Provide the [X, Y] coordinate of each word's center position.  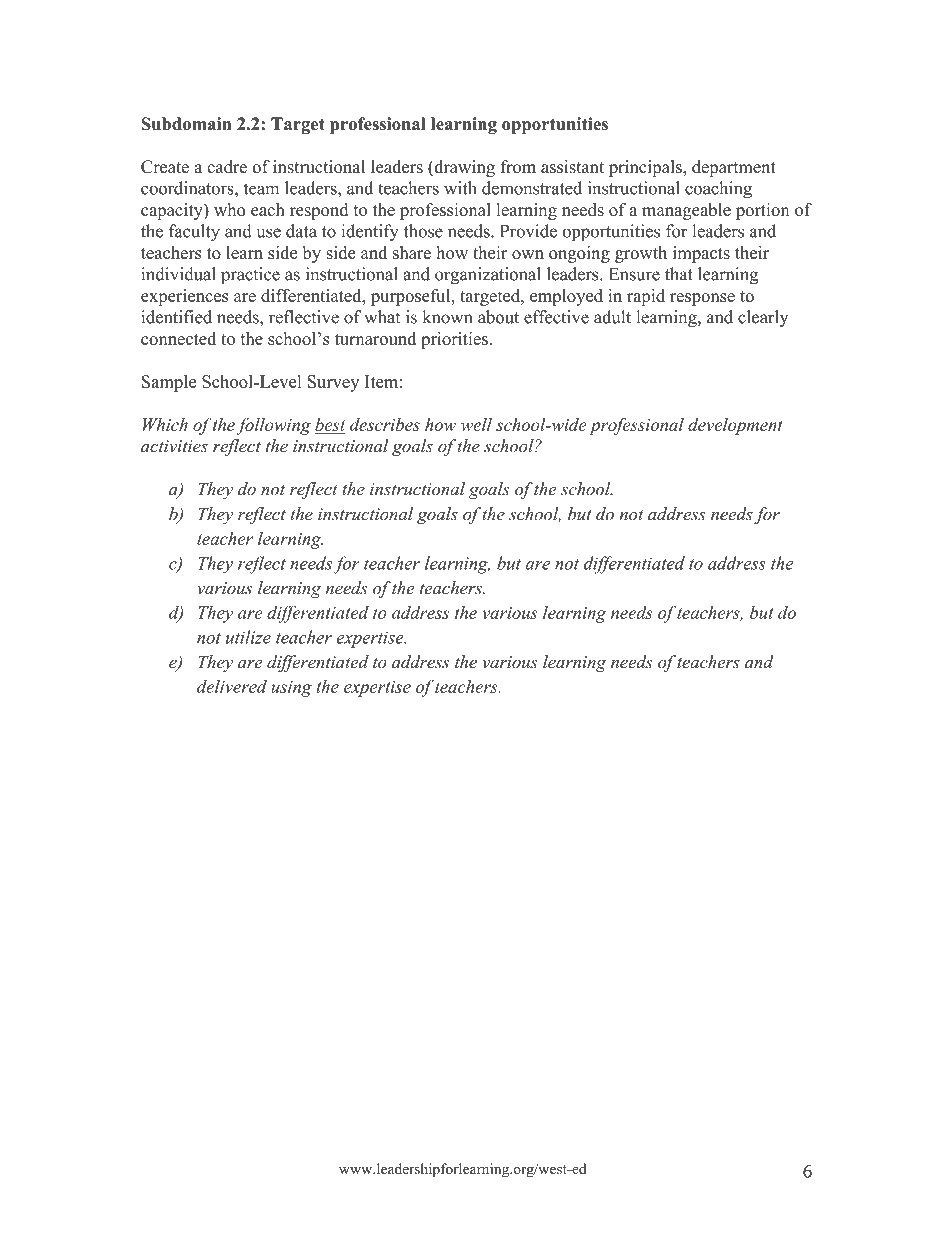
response [702, 299]
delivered [232, 686]
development [735, 426]
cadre [227, 167]
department [734, 168]
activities [174, 446]
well [476, 424]
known [447, 317]
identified [176, 317]
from [518, 167]
